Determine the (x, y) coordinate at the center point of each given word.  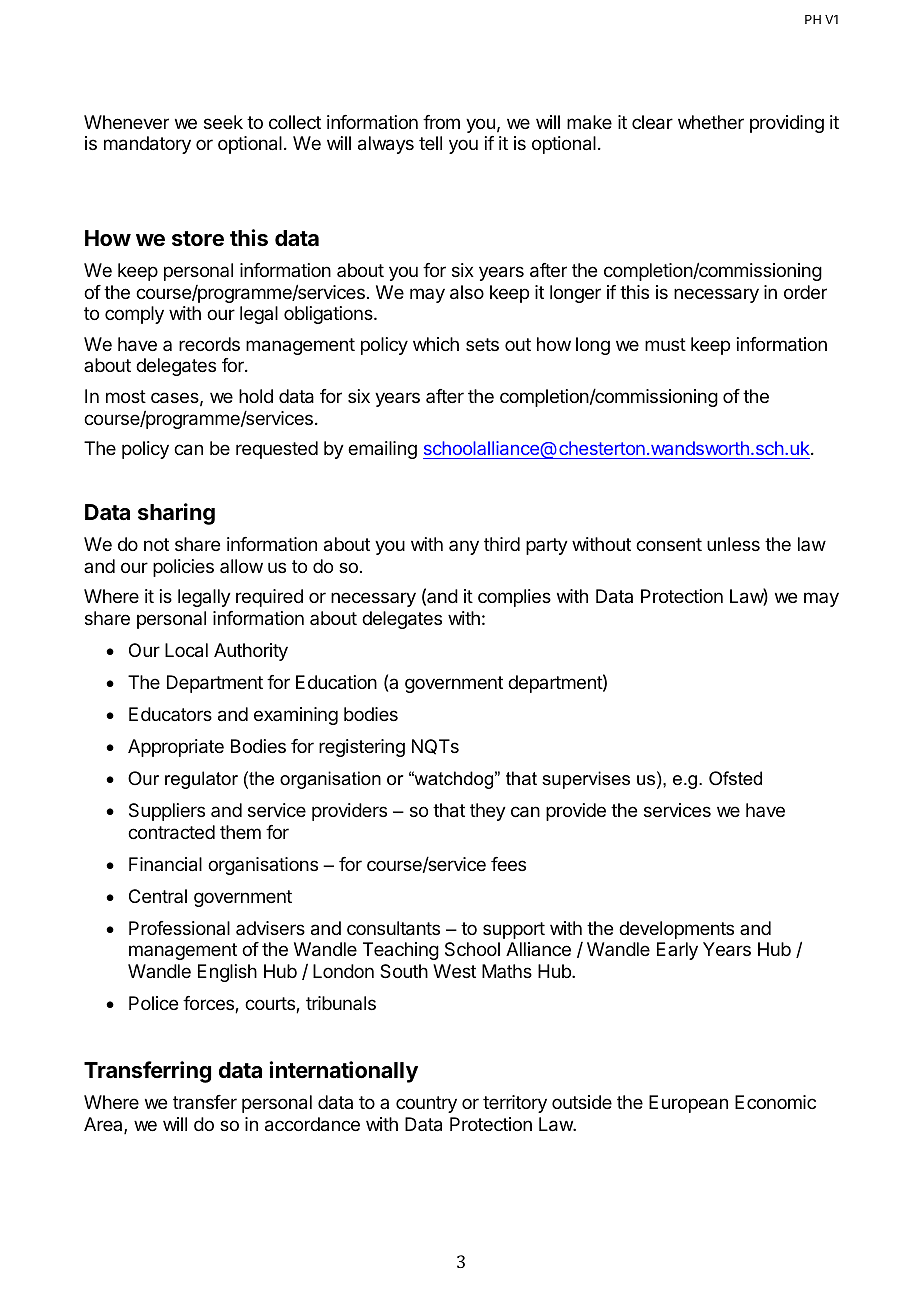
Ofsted (735, 778)
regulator (201, 780)
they (488, 812)
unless (733, 544)
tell (430, 143)
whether (711, 122)
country (426, 1104)
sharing (176, 514)
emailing (382, 450)
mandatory (147, 145)
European (688, 1104)
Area (104, 1125)
